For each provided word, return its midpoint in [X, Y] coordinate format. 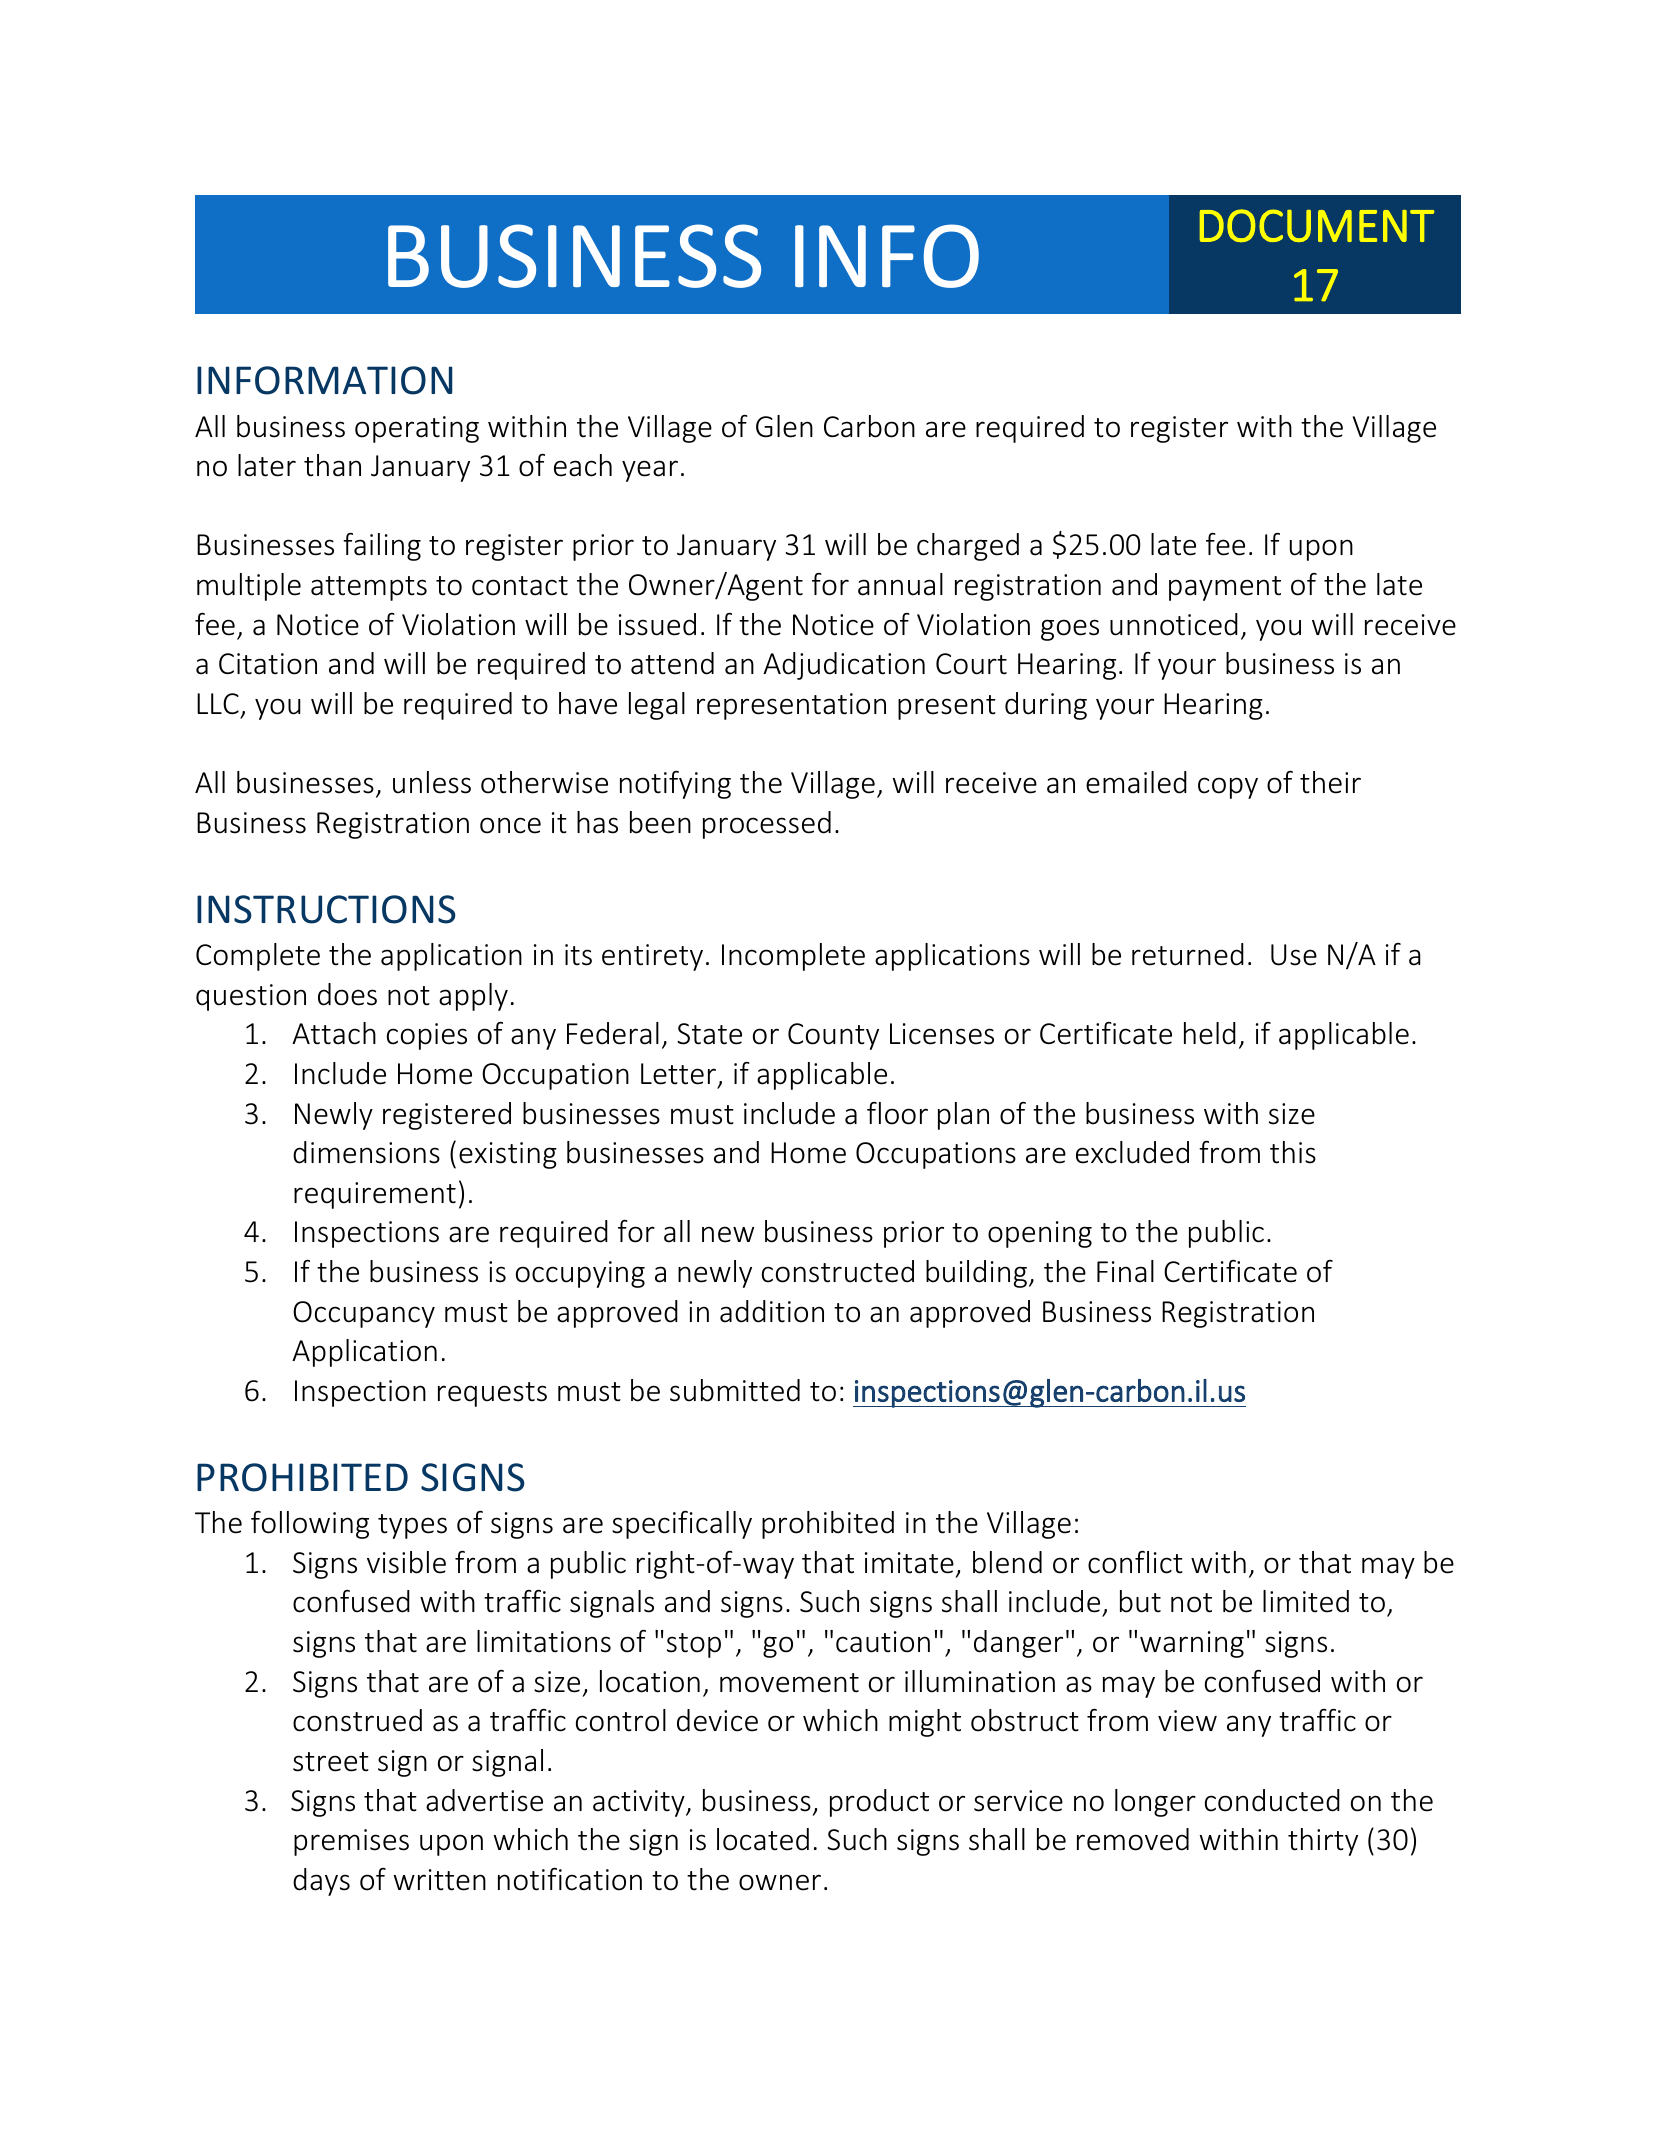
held [1210, 1033]
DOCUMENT [1317, 225]
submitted [735, 1390]
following [310, 1525]
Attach [334, 1033]
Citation [268, 664]
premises [351, 1842]
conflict [1135, 1562]
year [650, 471]
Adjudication [844, 666]
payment [1225, 588]
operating [417, 429]
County [833, 1036]
